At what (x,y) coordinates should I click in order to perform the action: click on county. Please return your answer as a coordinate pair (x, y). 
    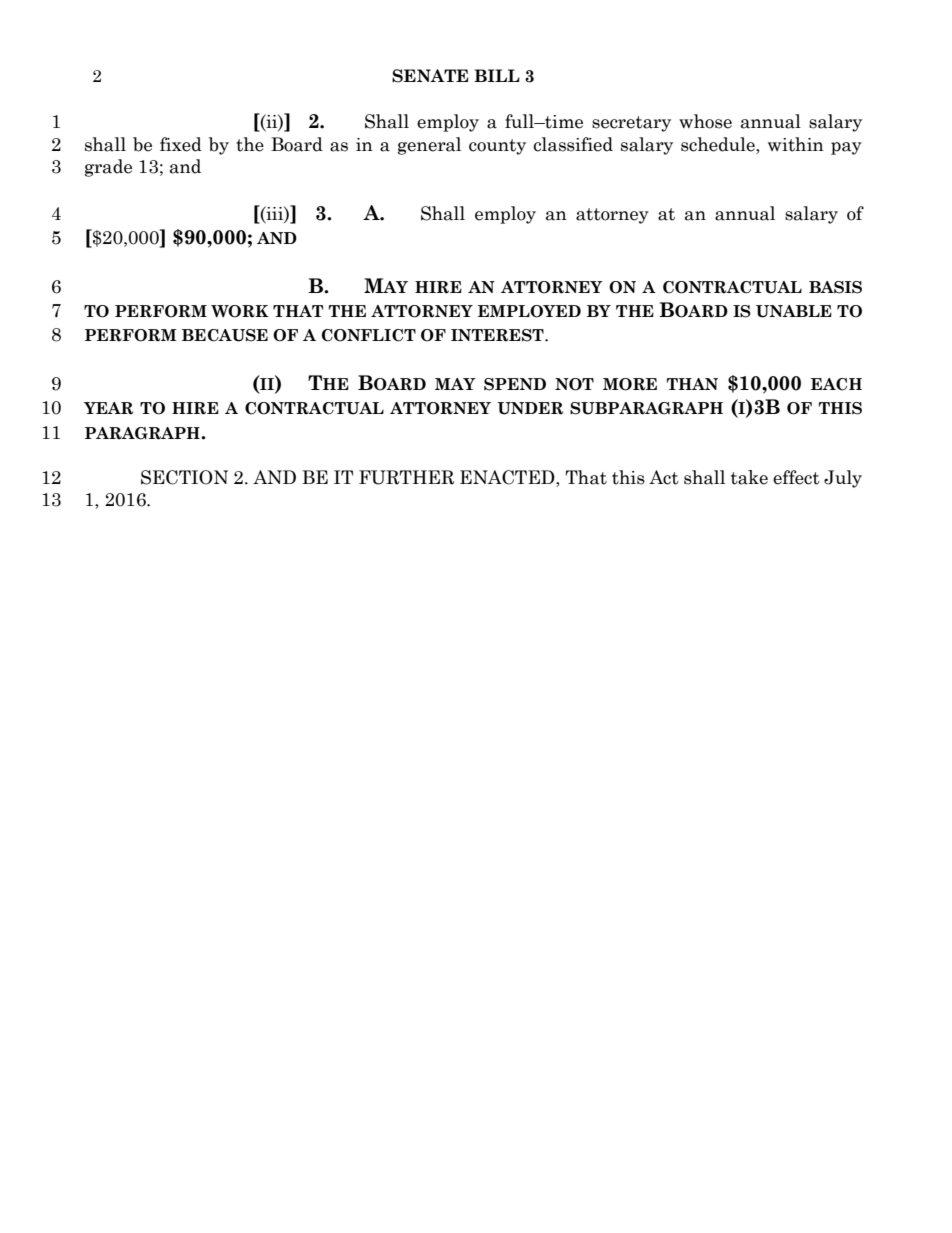
    Looking at the image, I should click on (497, 147).
